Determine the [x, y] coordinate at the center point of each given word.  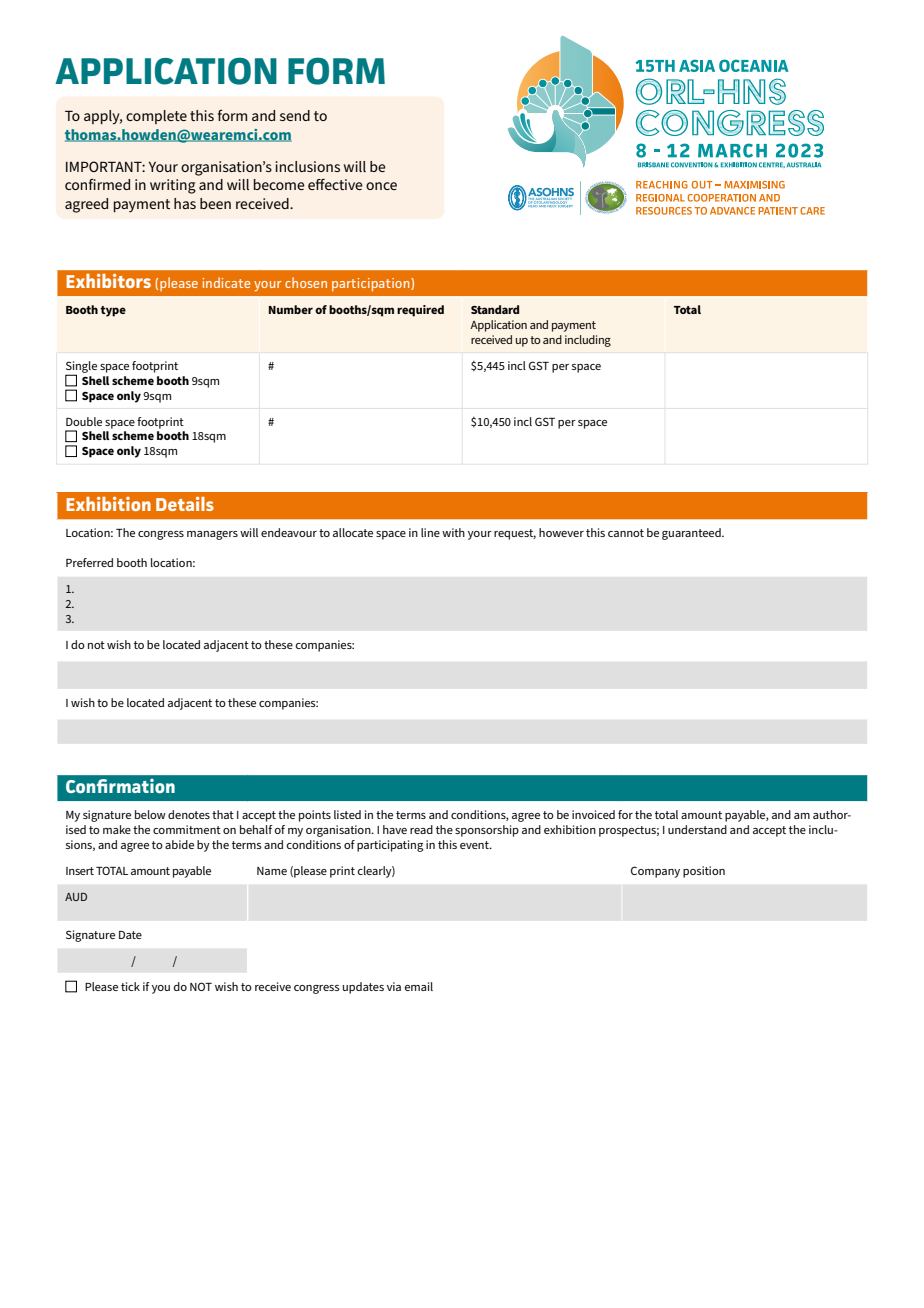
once [381, 186]
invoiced [593, 814]
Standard [495, 309]
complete [156, 117]
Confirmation [120, 786]
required [420, 311]
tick [130, 986]
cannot [626, 533]
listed [347, 814]
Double [84, 421]
